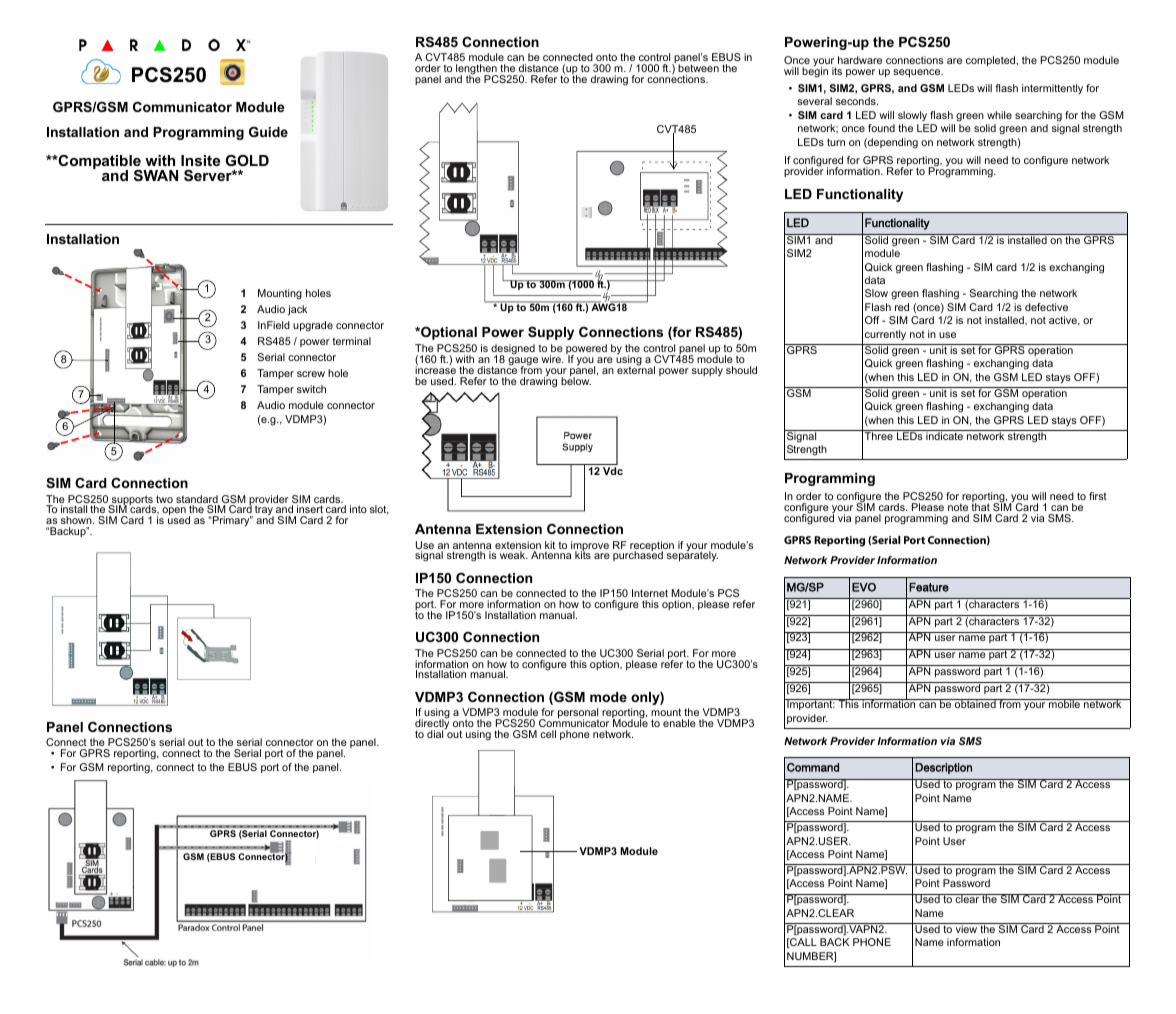 This image has width=1176, height=1014. I want to click on enable, so click(679, 723).
